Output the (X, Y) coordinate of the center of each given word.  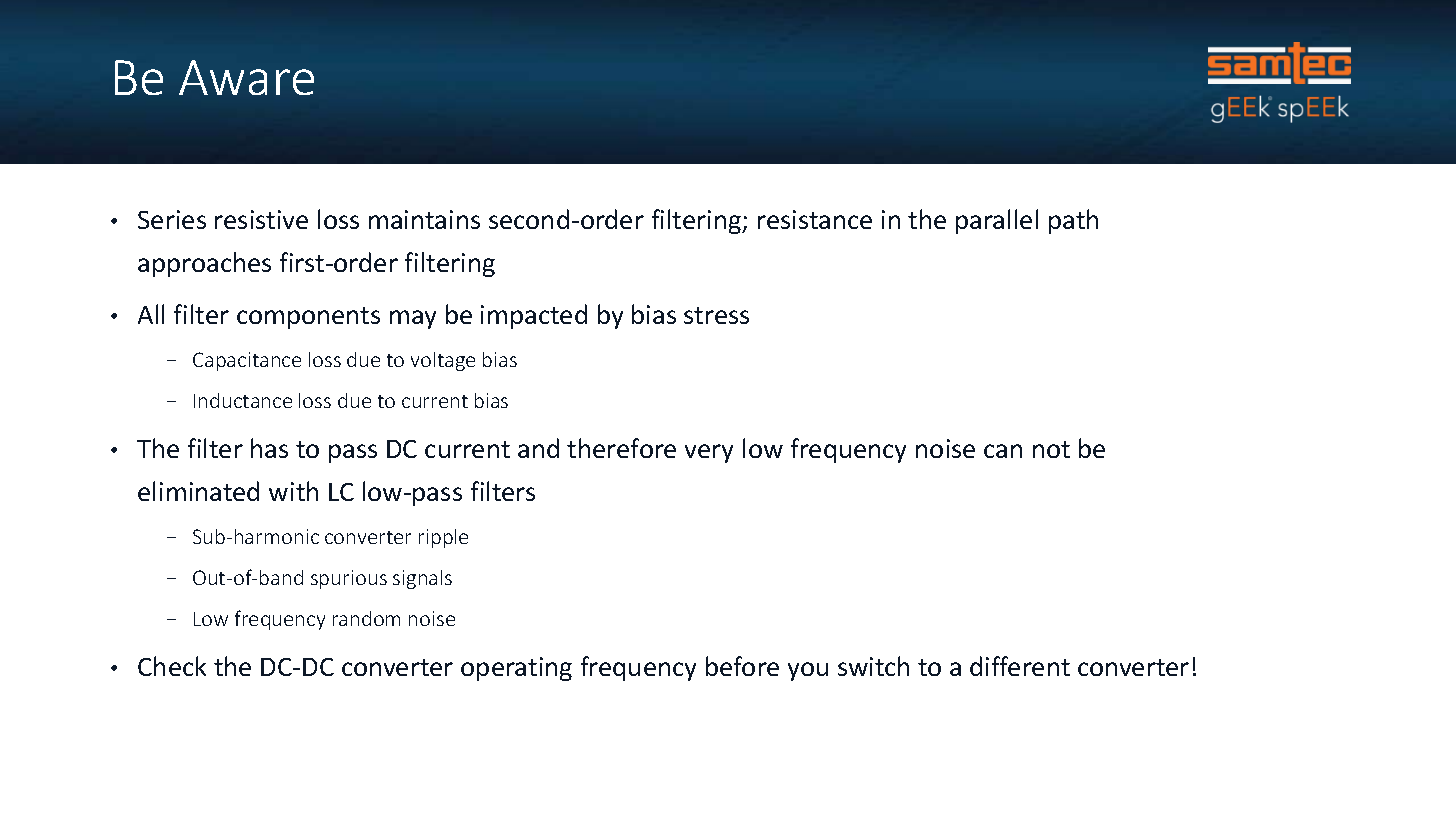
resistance (815, 219)
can (1003, 451)
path (1073, 221)
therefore (621, 448)
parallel (997, 221)
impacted (534, 316)
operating (516, 669)
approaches (204, 264)
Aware (246, 77)
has (269, 448)
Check (172, 666)
